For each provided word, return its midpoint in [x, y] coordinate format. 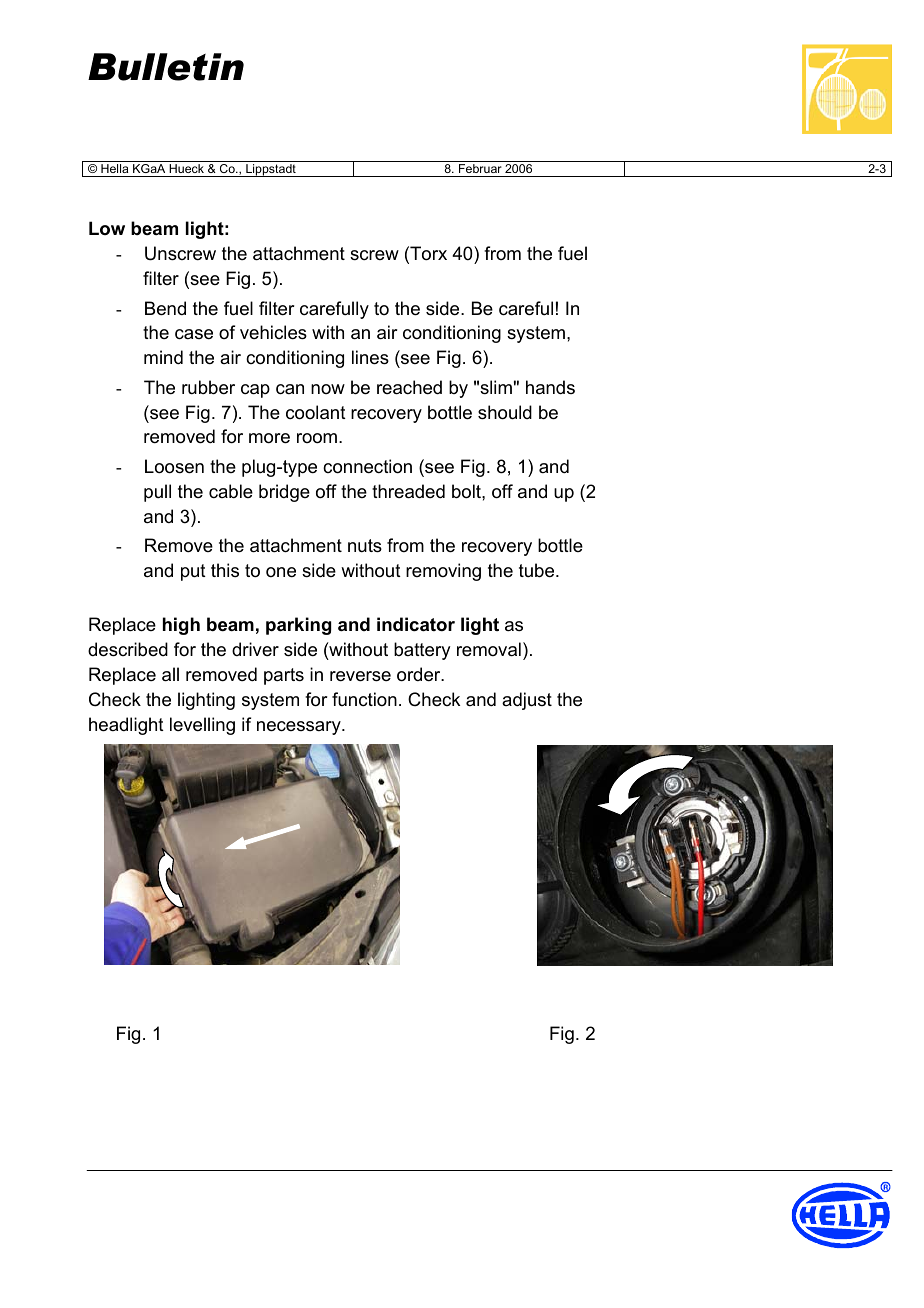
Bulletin [166, 67]
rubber [208, 387]
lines [370, 357]
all [170, 674]
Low [107, 228]
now [328, 389]
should [505, 412]
